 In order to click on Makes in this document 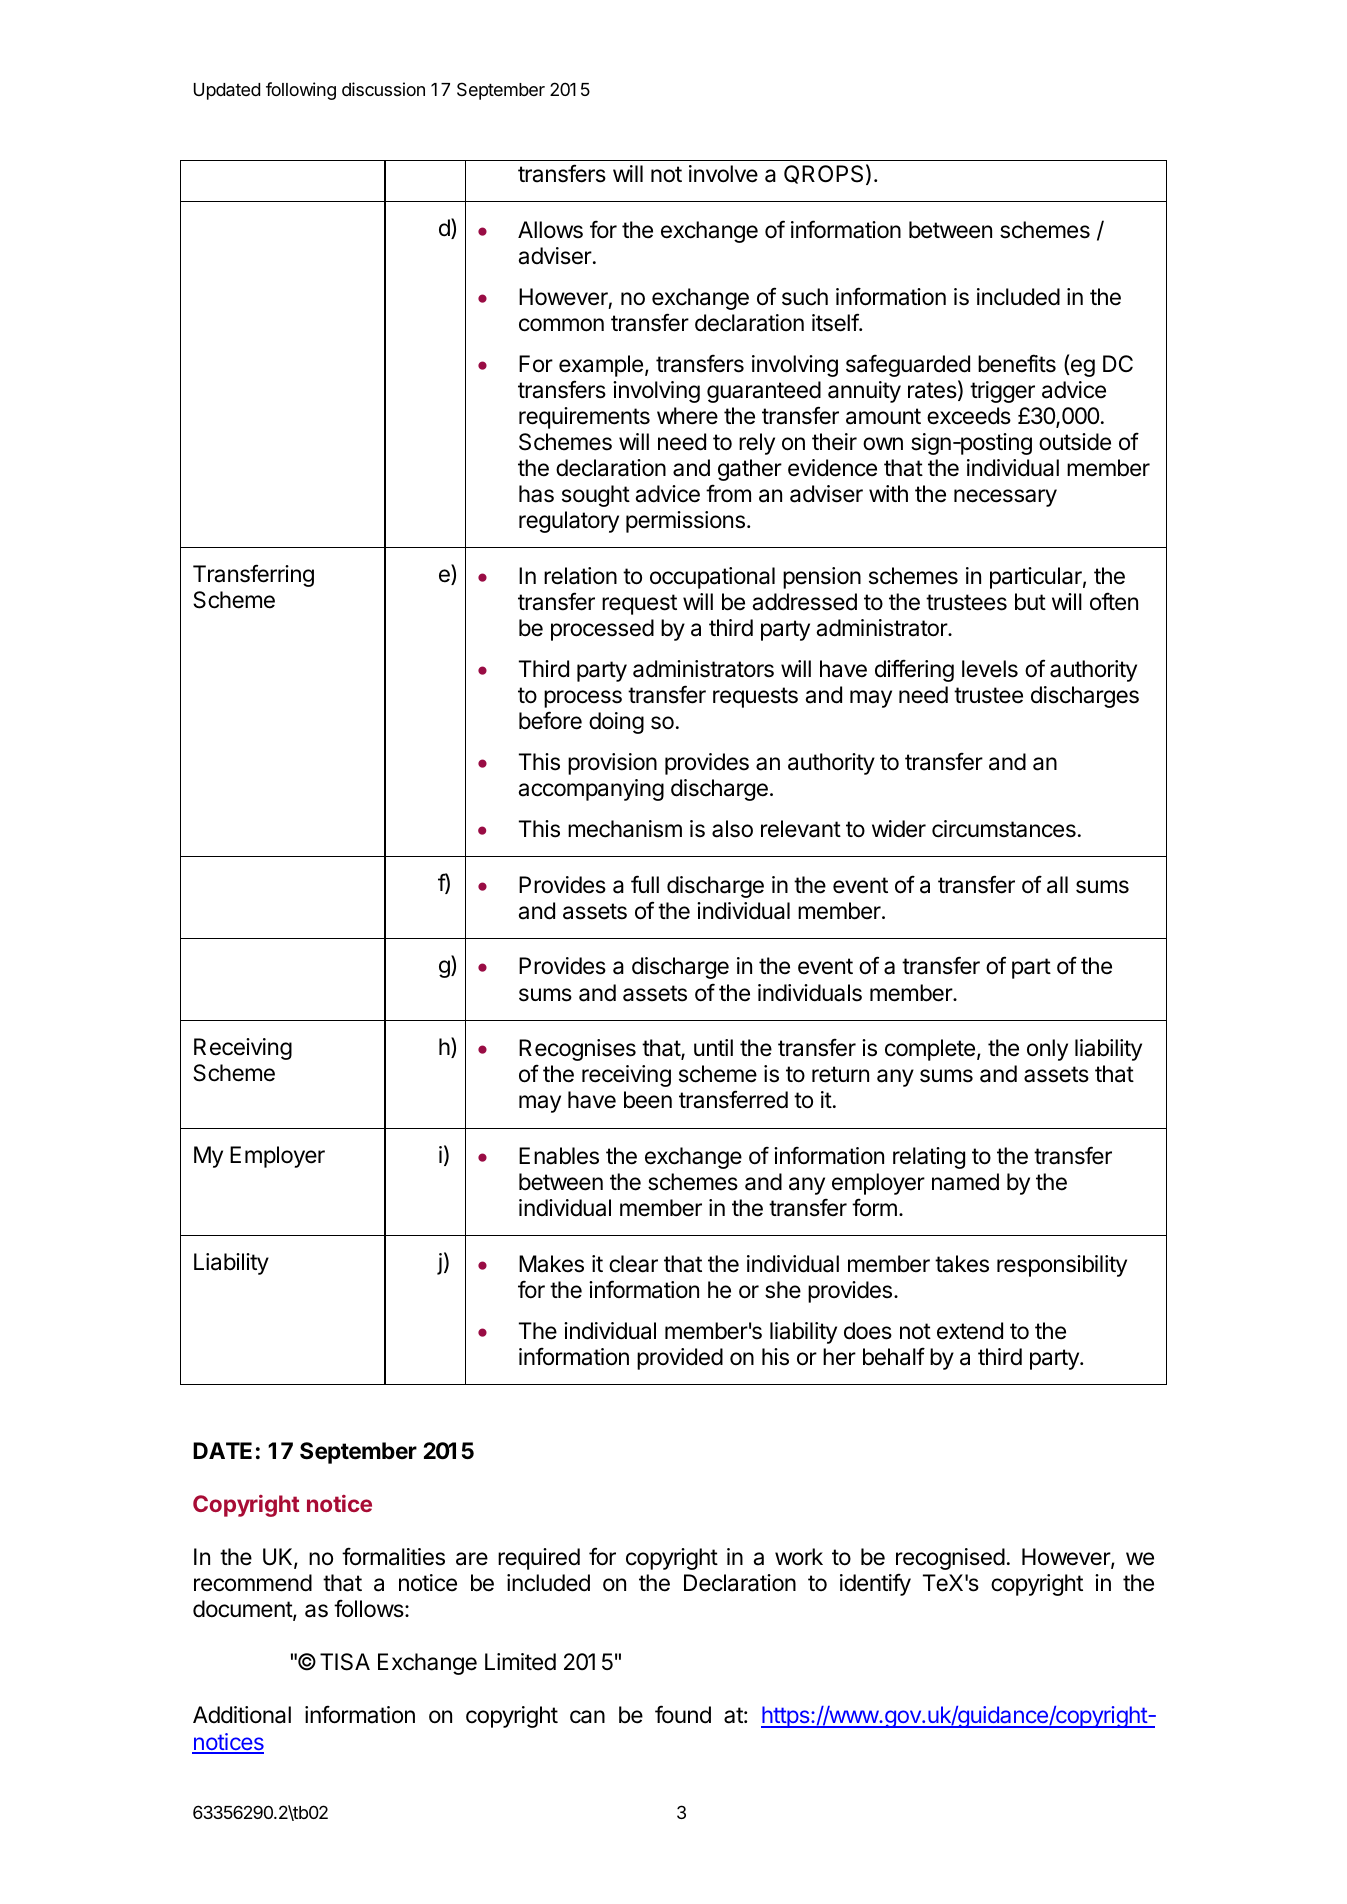, I will do `click(551, 1264)`.
